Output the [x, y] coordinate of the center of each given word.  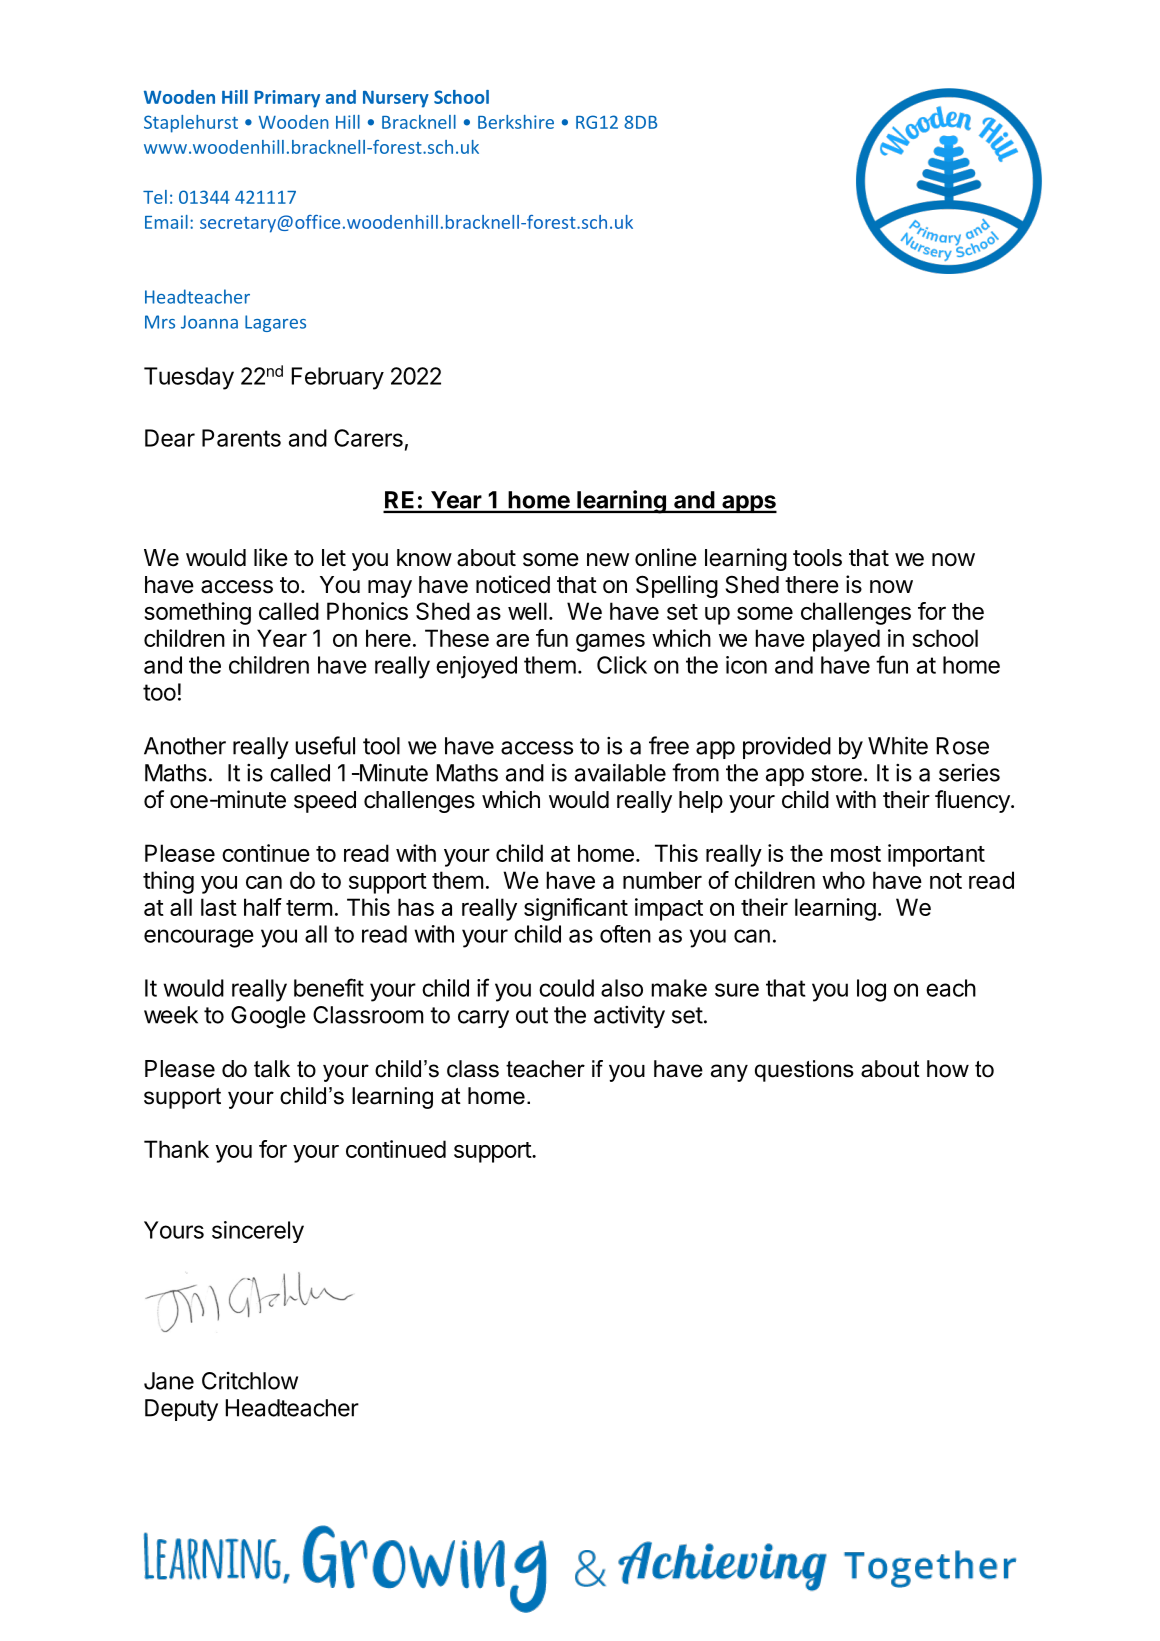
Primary [287, 99]
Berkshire [516, 122]
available [620, 772]
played [846, 640]
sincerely [258, 1232]
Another [185, 746]
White [898, 745]
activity [629, 1016]
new [608, 560]
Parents [241, 438]
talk [272, 1069]
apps [748, 504]
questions [804, 1071]
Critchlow [250, 1381]
